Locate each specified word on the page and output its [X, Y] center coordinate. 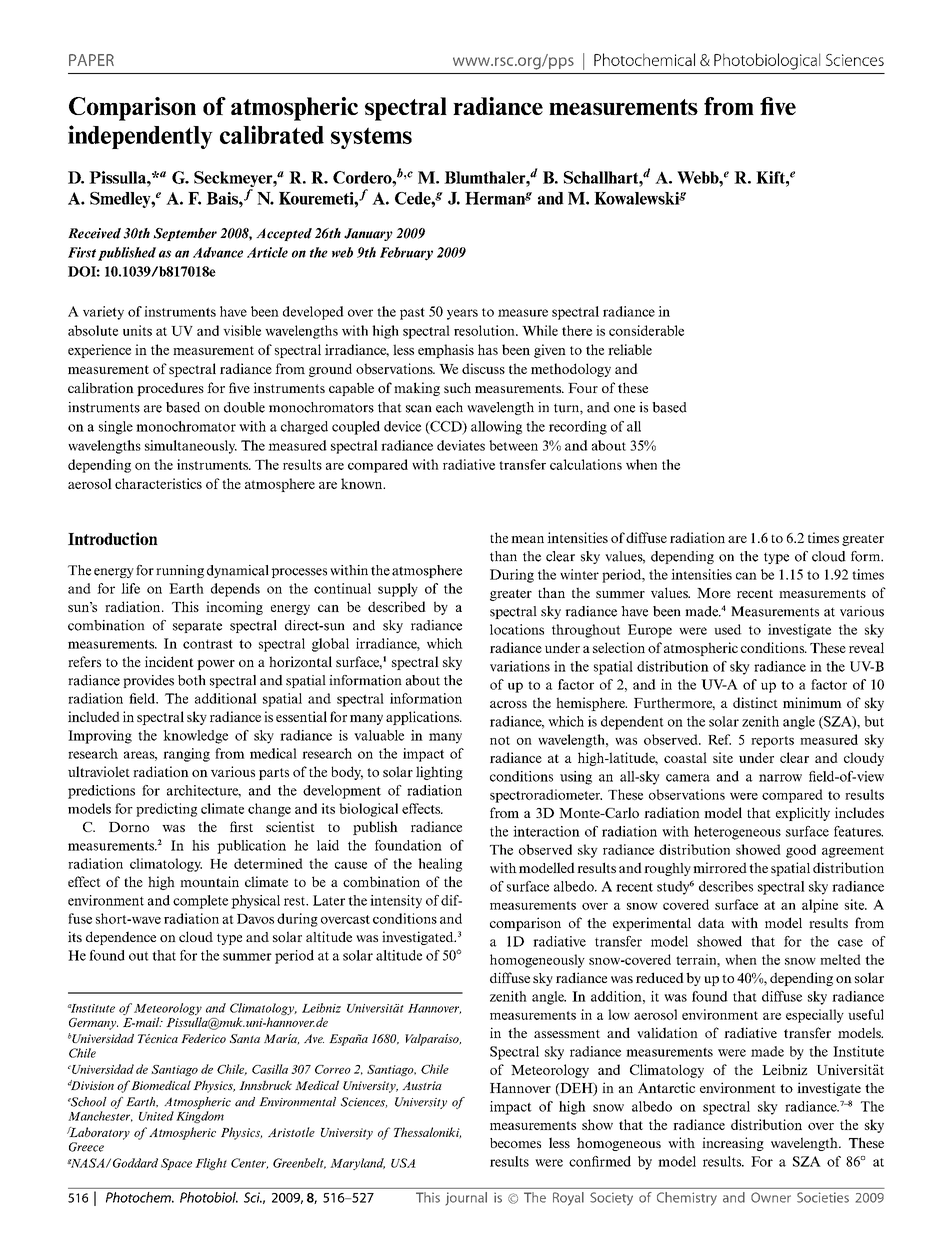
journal [466, 1199]
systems [371, 138]
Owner [771, 1197]
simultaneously [191, 447]
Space [176, 1164]
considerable [646, 330]
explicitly [803, 814]
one [624, 409]
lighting [439, 773]
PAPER [91, 60]
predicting [166, 810]
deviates [461, 445]
